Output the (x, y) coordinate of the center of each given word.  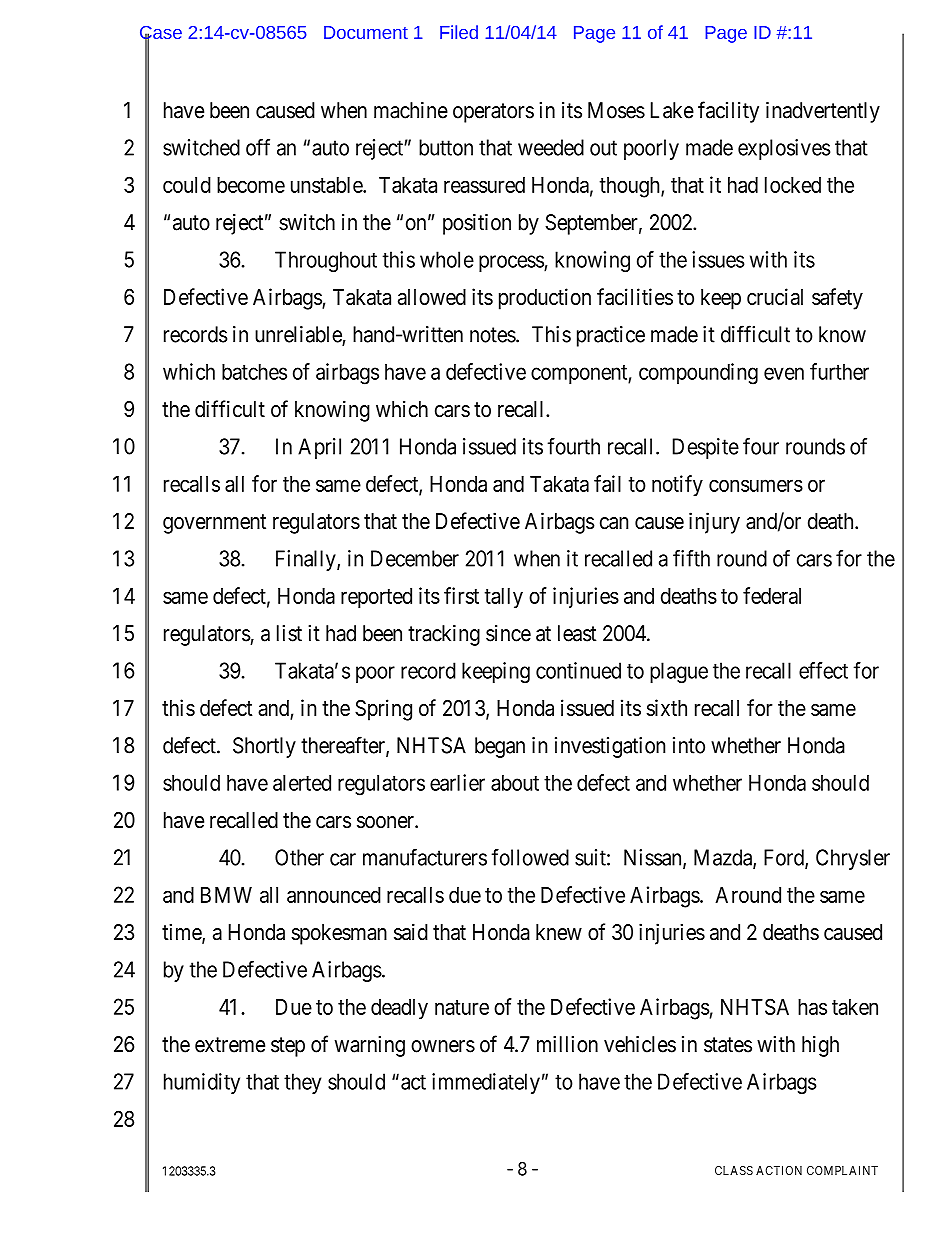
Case (161, 34)
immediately (486, 1083)
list (289, 633)
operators (493, 113)
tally (504, 598)
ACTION (779, 1170)
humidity (202, 1083)
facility (728, 112)
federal (772, 595)
